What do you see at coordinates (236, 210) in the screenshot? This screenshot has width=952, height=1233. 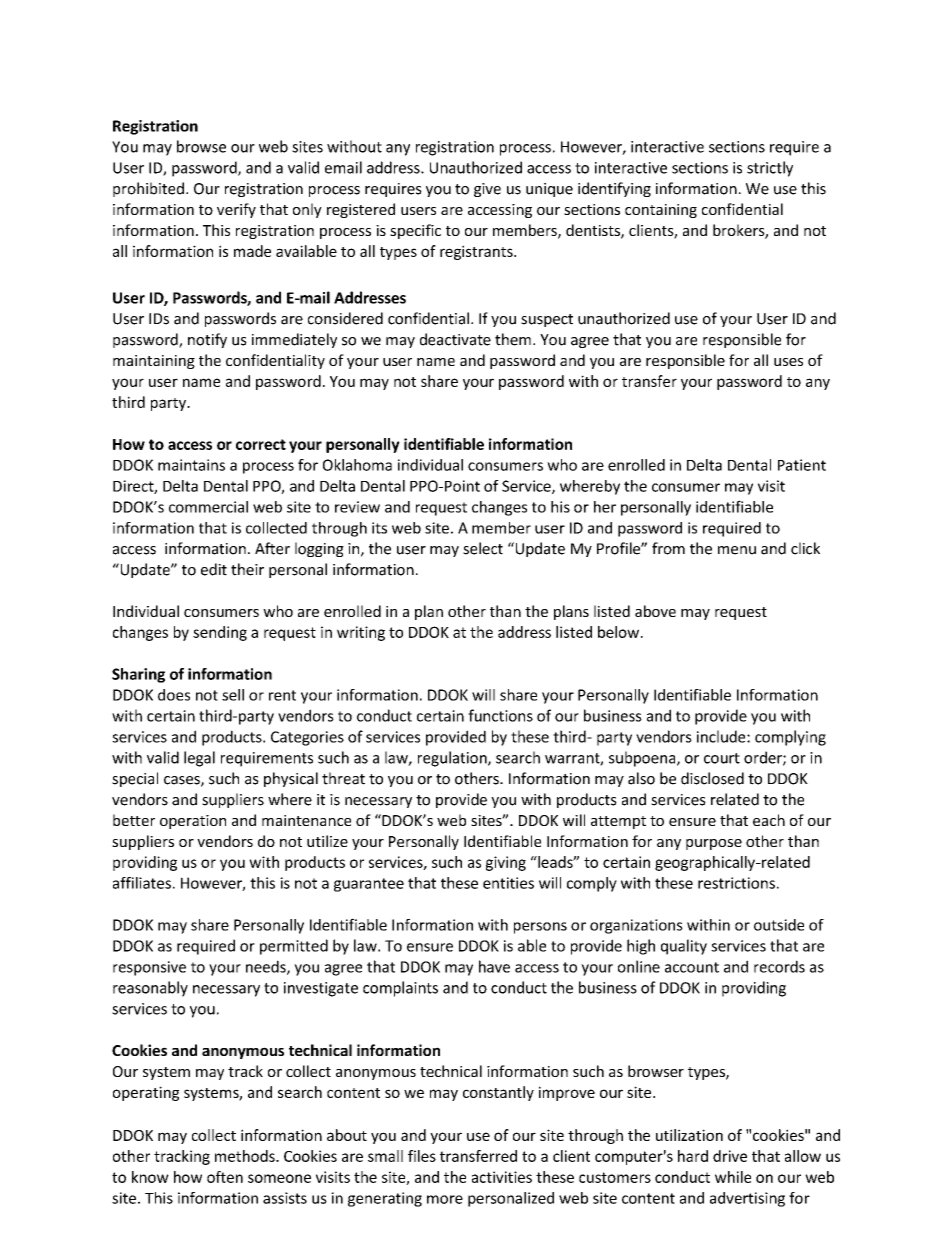 I see `verify` at bounding box center [236, 210].
